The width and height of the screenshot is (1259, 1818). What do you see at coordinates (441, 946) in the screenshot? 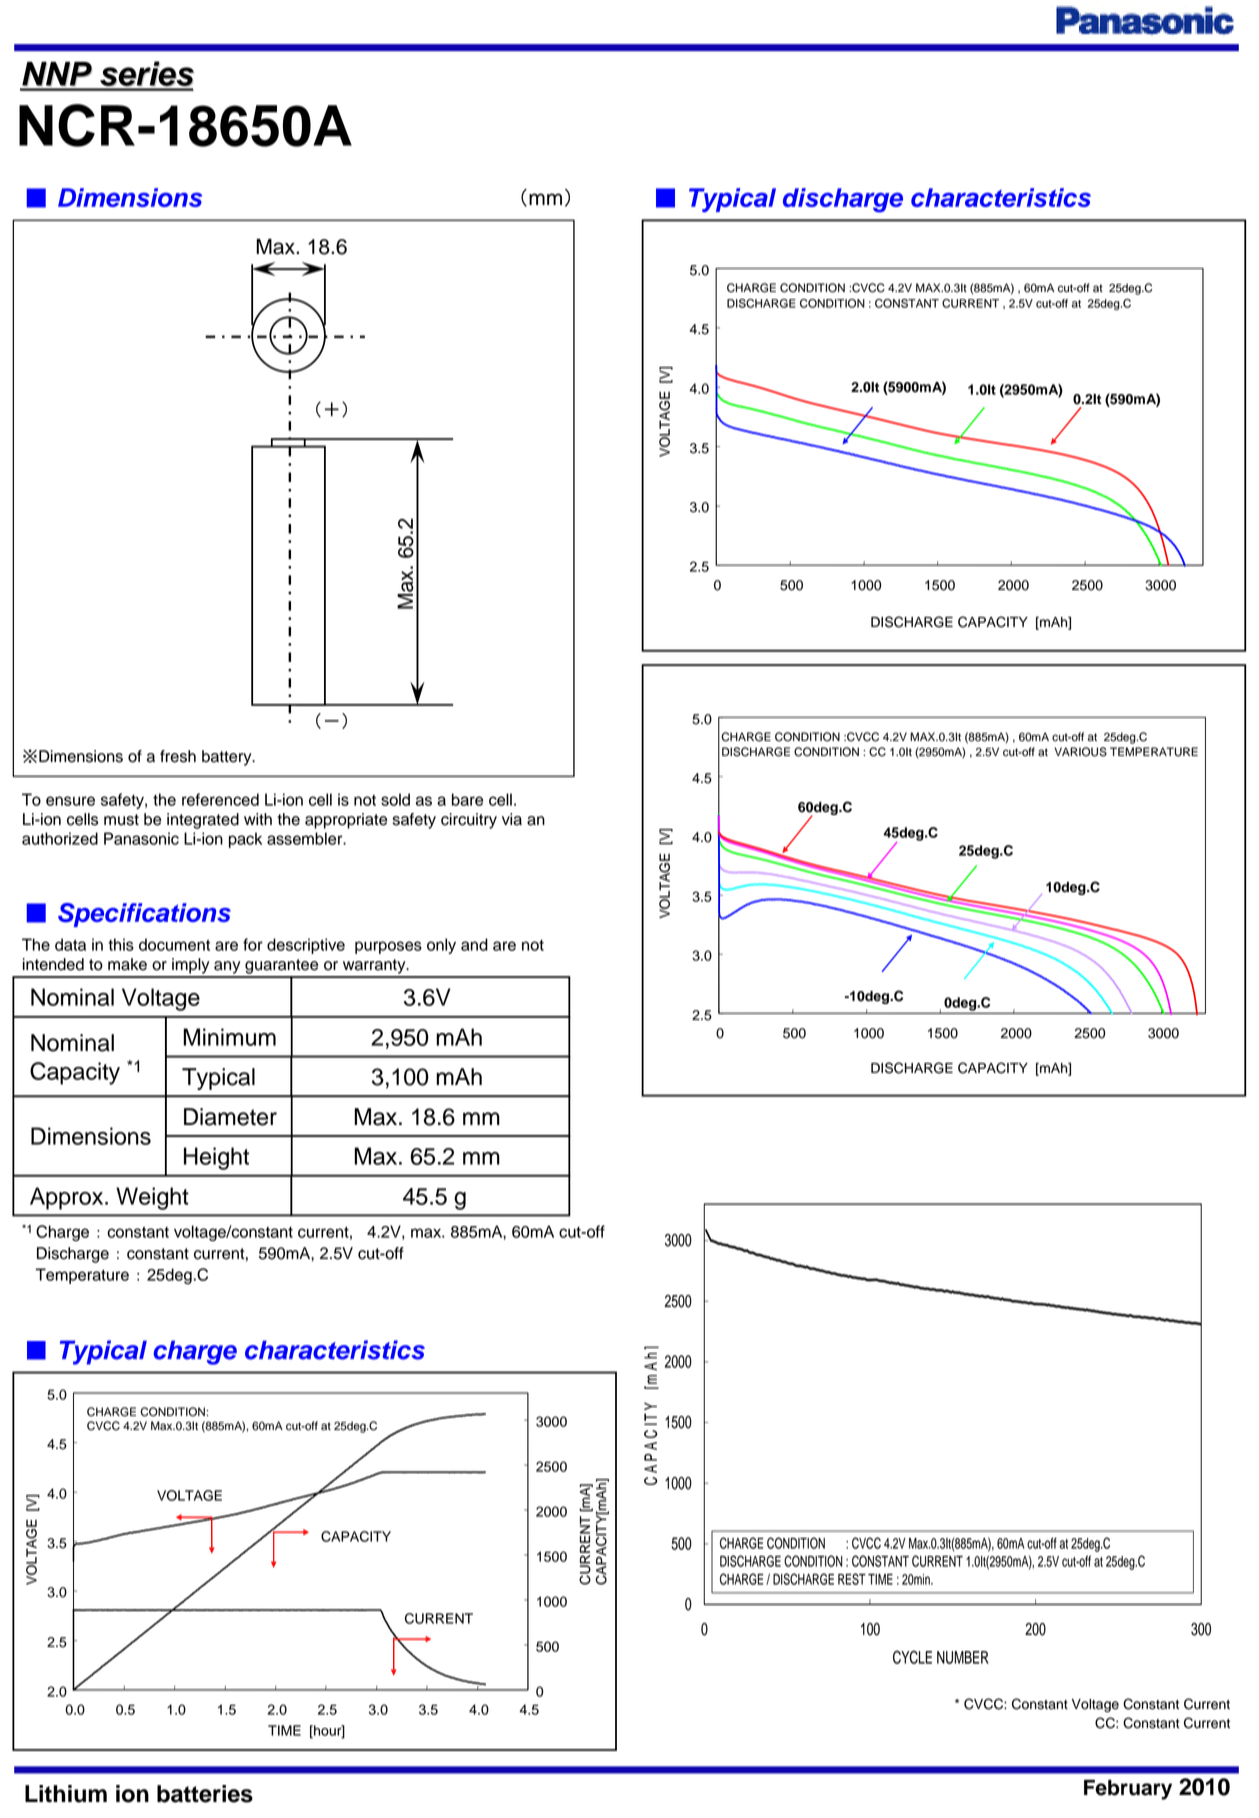
I see `only` at bounding box center [441, 946].
